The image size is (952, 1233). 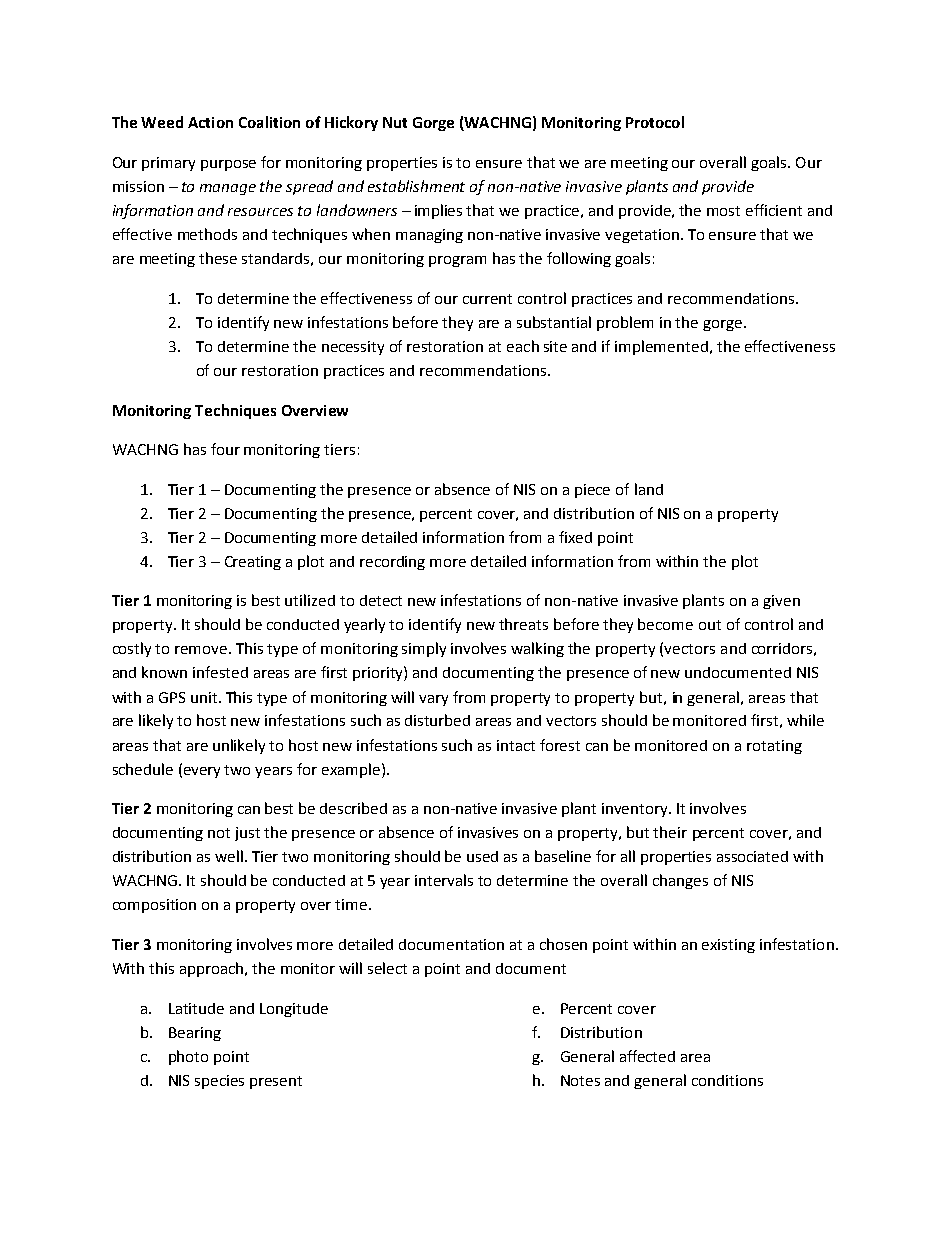 I want to click on out, so click(x=710, y=625).
